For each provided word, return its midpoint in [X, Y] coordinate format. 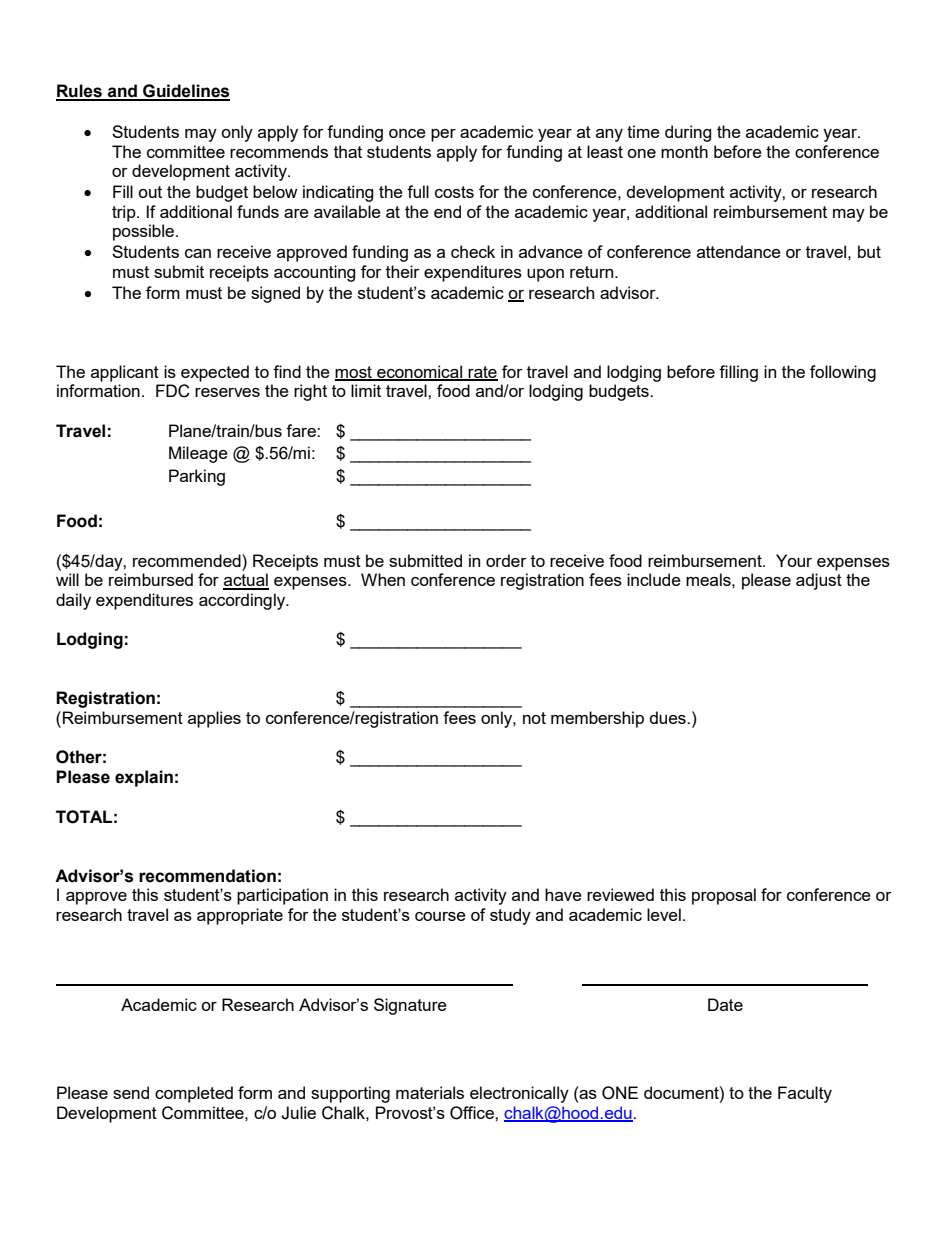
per [443, 135]
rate [482, 373]
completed [194, 1094]
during [688, 133]
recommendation [207, 876]
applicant [125, 373]
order [506, 560]
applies [214, 719]
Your [794, 560]
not [534, 718]
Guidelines [185, 92]
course [440, 916]
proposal [724, 896]
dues [669, 717]
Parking [197, 477]
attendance [739, 251]
